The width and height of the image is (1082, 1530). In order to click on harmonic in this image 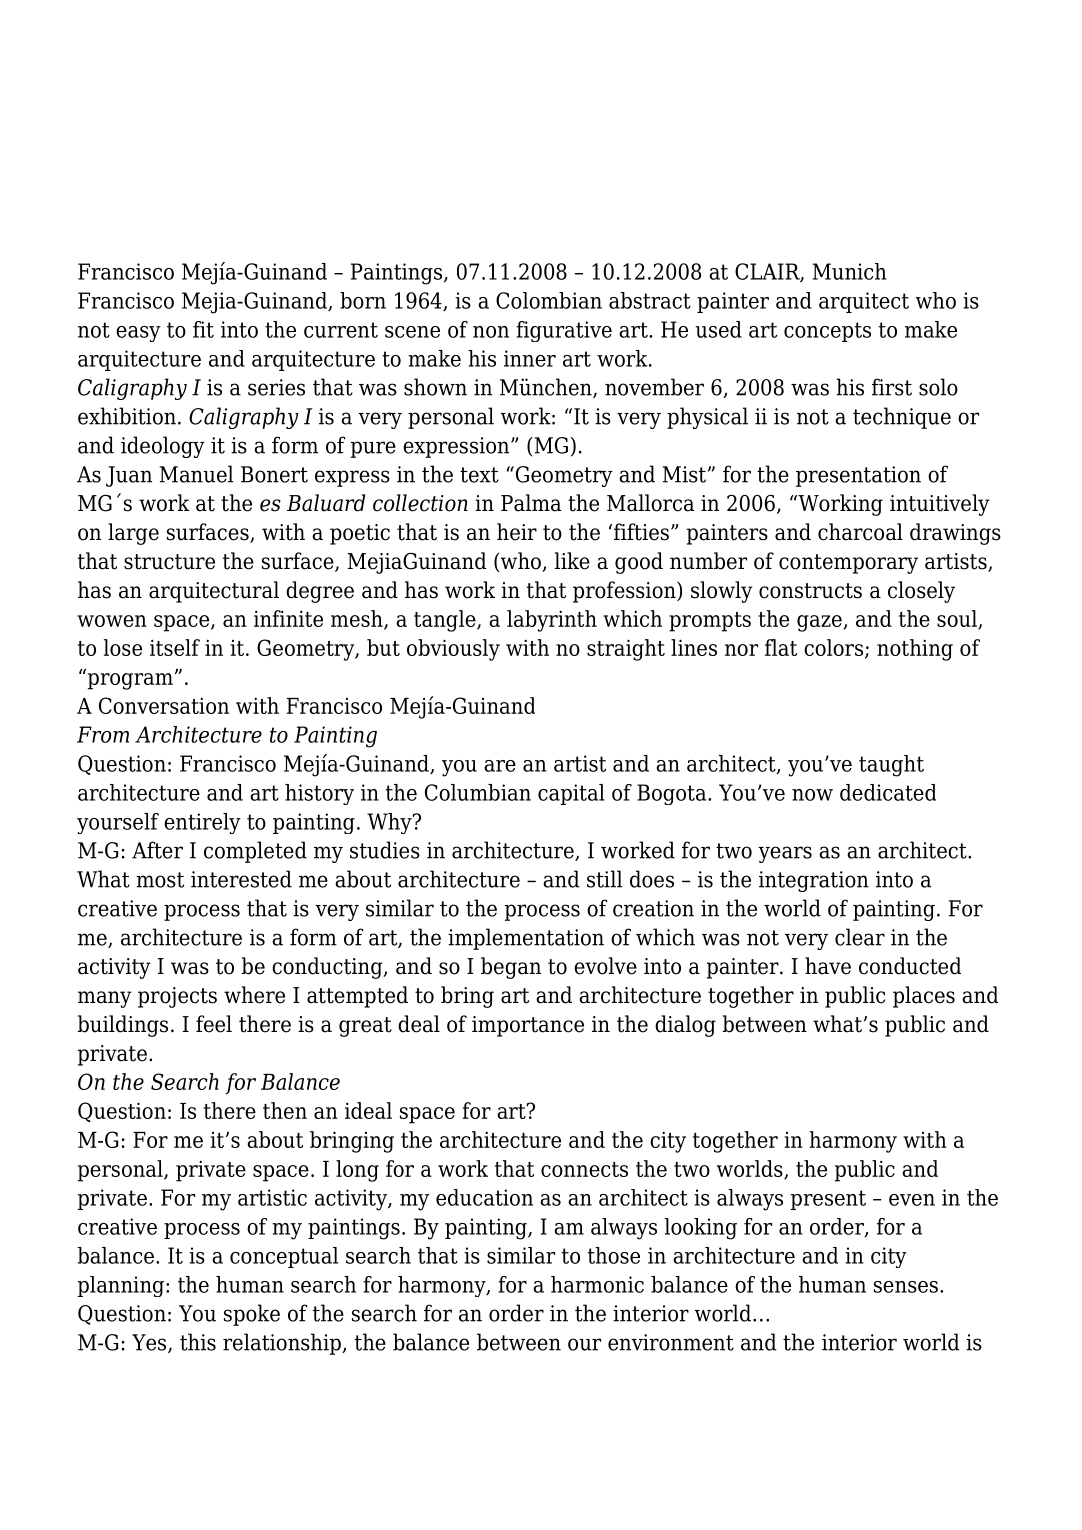, I will do `click(597, 1284)`.
